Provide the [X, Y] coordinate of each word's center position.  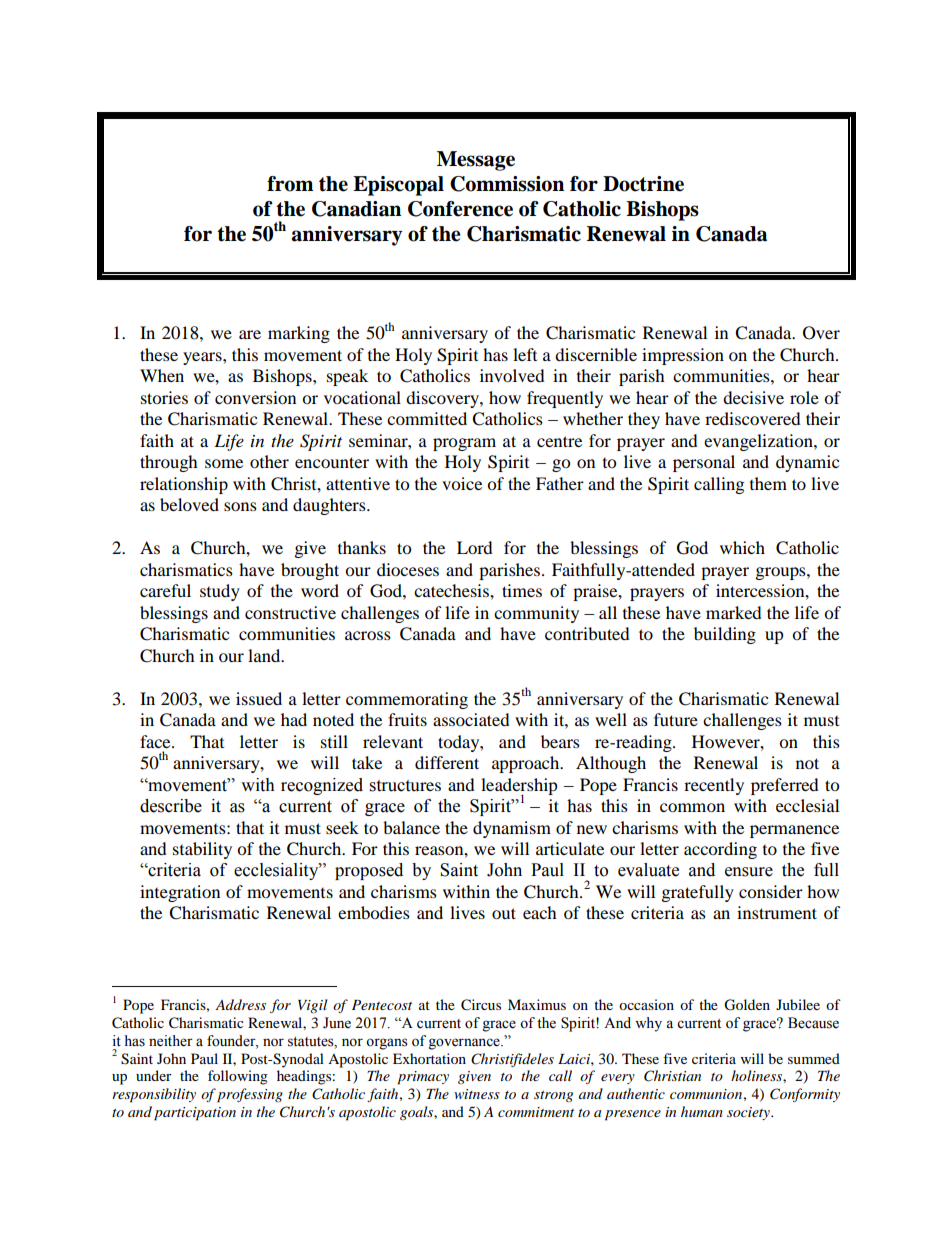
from [290, 184]
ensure [749, 872]
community [536, 614]
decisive [753, 397]
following [238, 1077]
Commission [507, 184]
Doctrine [643, 184]
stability [202, 850]
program [464, 444]
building [725, 635]
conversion [255, 397]
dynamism [512, 829]
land [265, 655]
